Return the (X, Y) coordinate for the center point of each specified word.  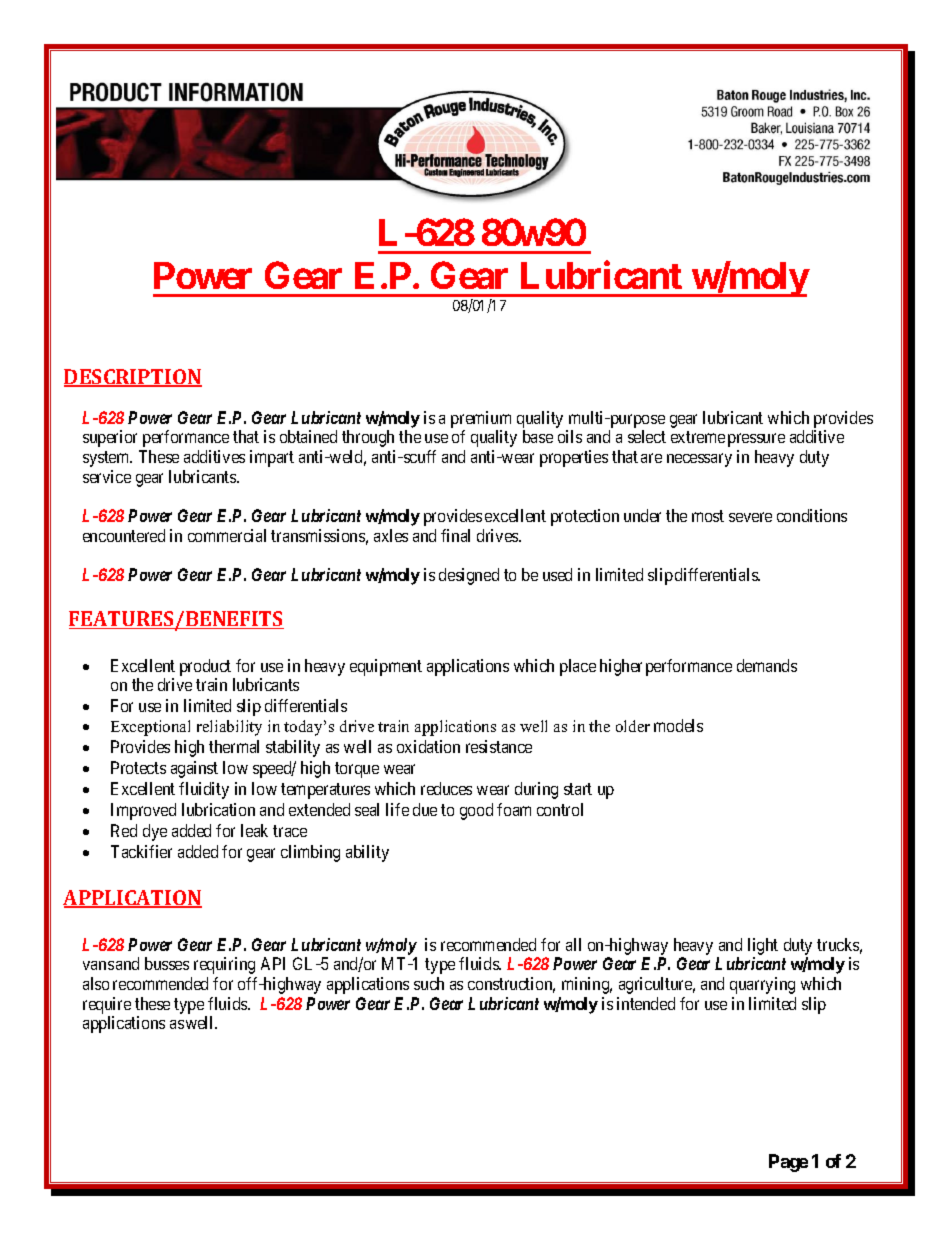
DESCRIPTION (133, 378)
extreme (698, 437)
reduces (446, 788)
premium (481, 421)
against (194, 769)
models (678, 725)
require (107, 1005)
